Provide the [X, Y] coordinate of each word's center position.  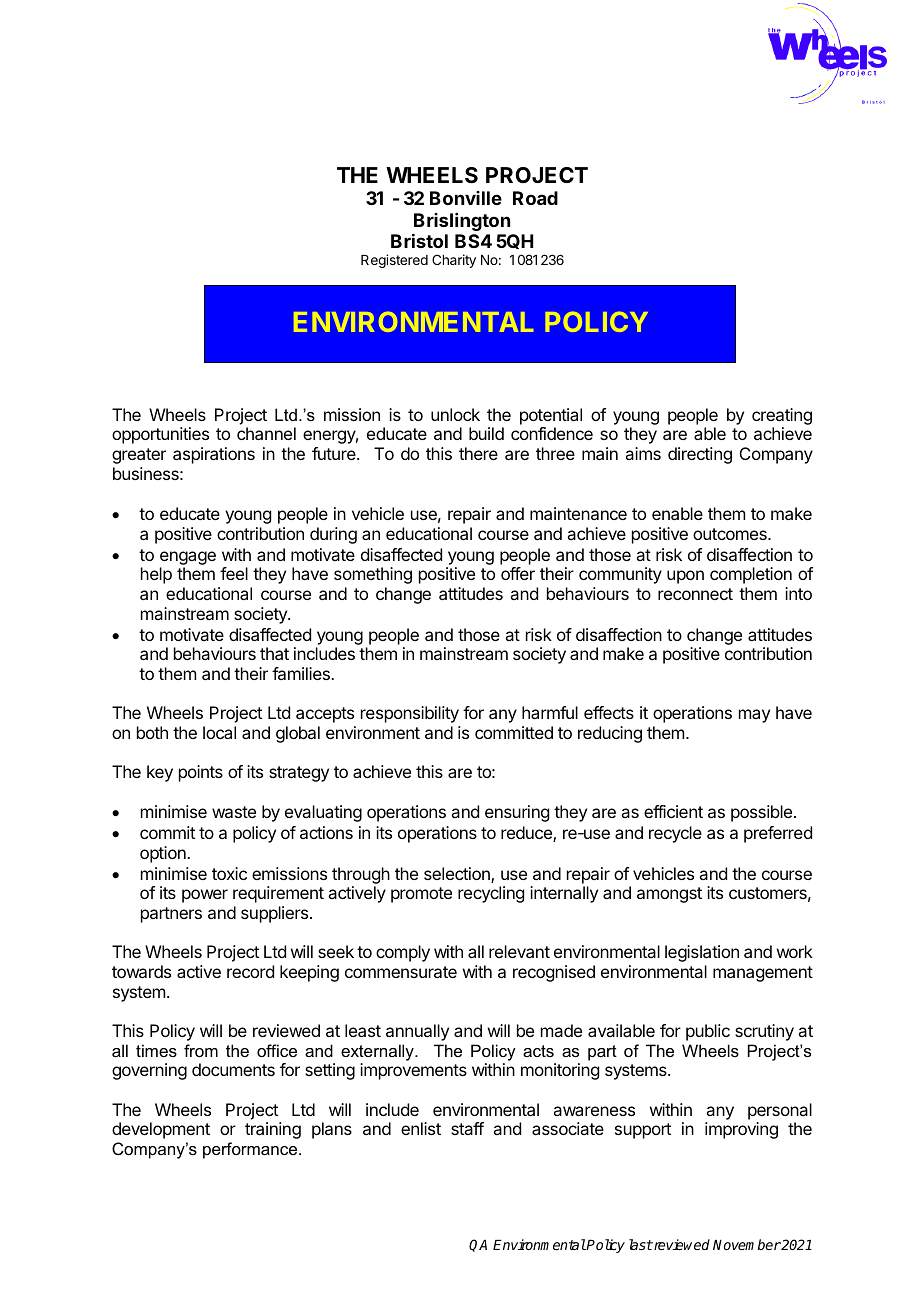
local [219, 732]
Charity [454, 261]
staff [467, 1128]
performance [251, 1150]
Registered [394, 261]
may [754, 716]
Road [535, 198]
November [747, 1244]
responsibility [410, 714]
